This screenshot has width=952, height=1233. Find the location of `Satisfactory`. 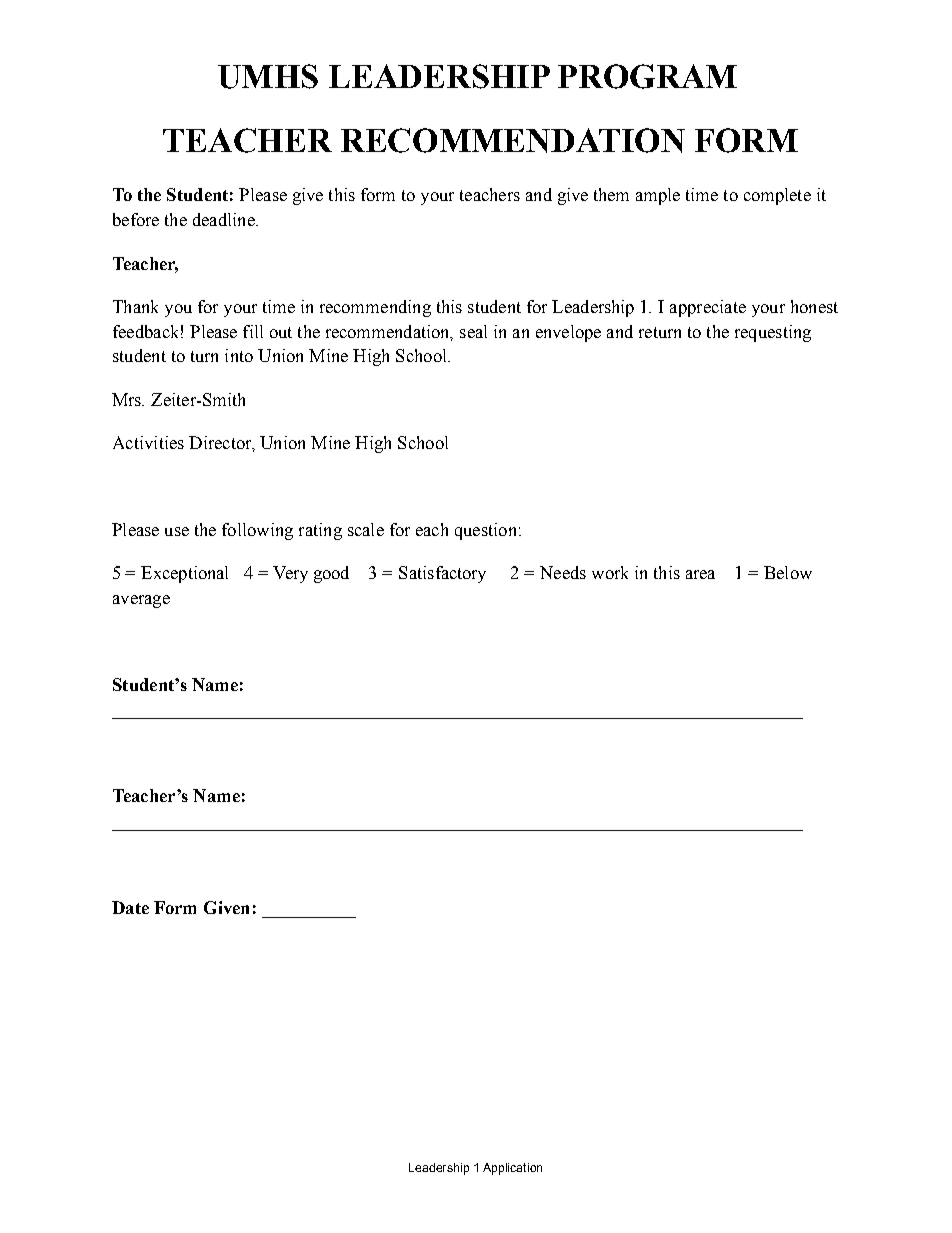

Satisfactory is located at coordinates (442, 574).
